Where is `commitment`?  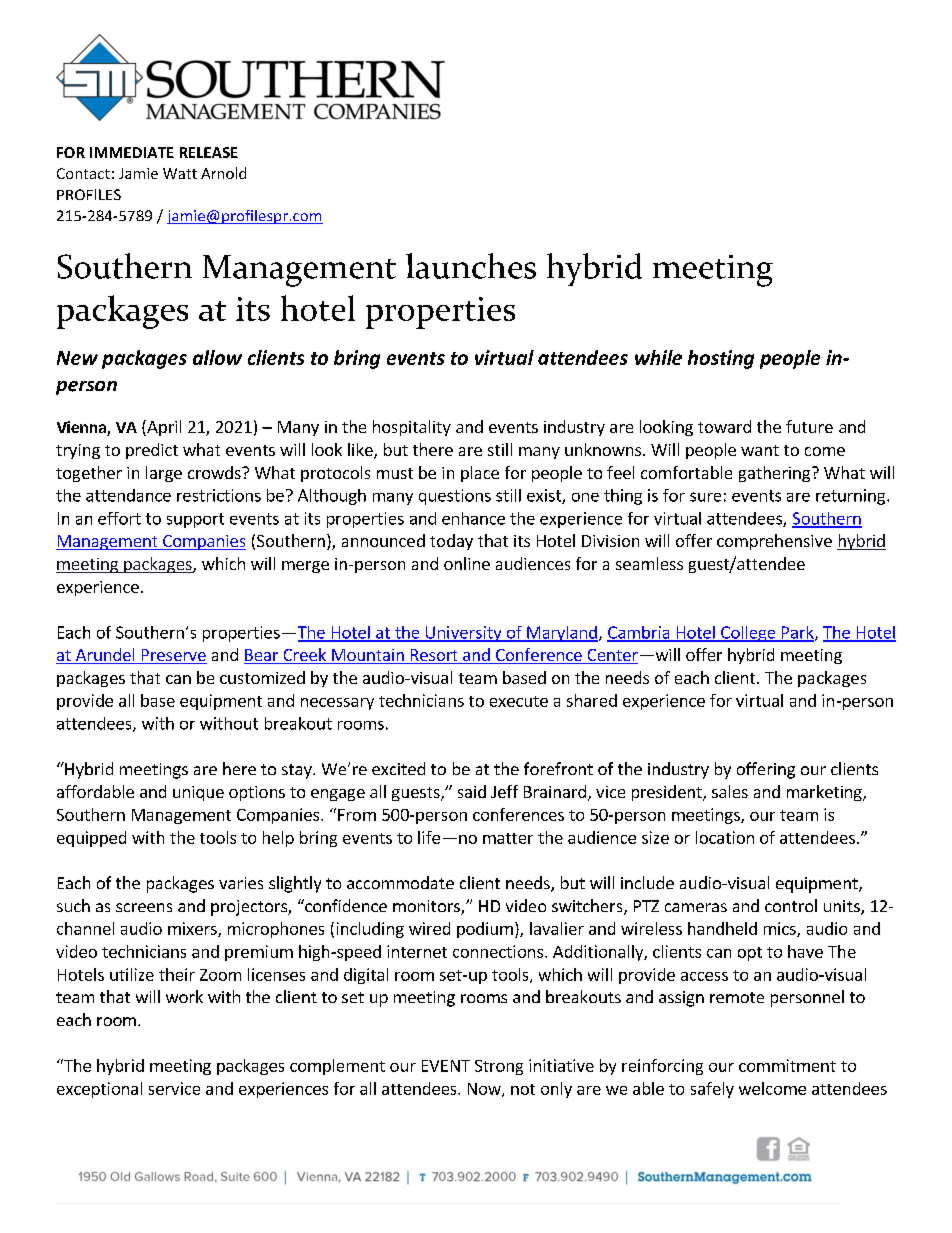 commitment is located at coordinates (787, 1065).
